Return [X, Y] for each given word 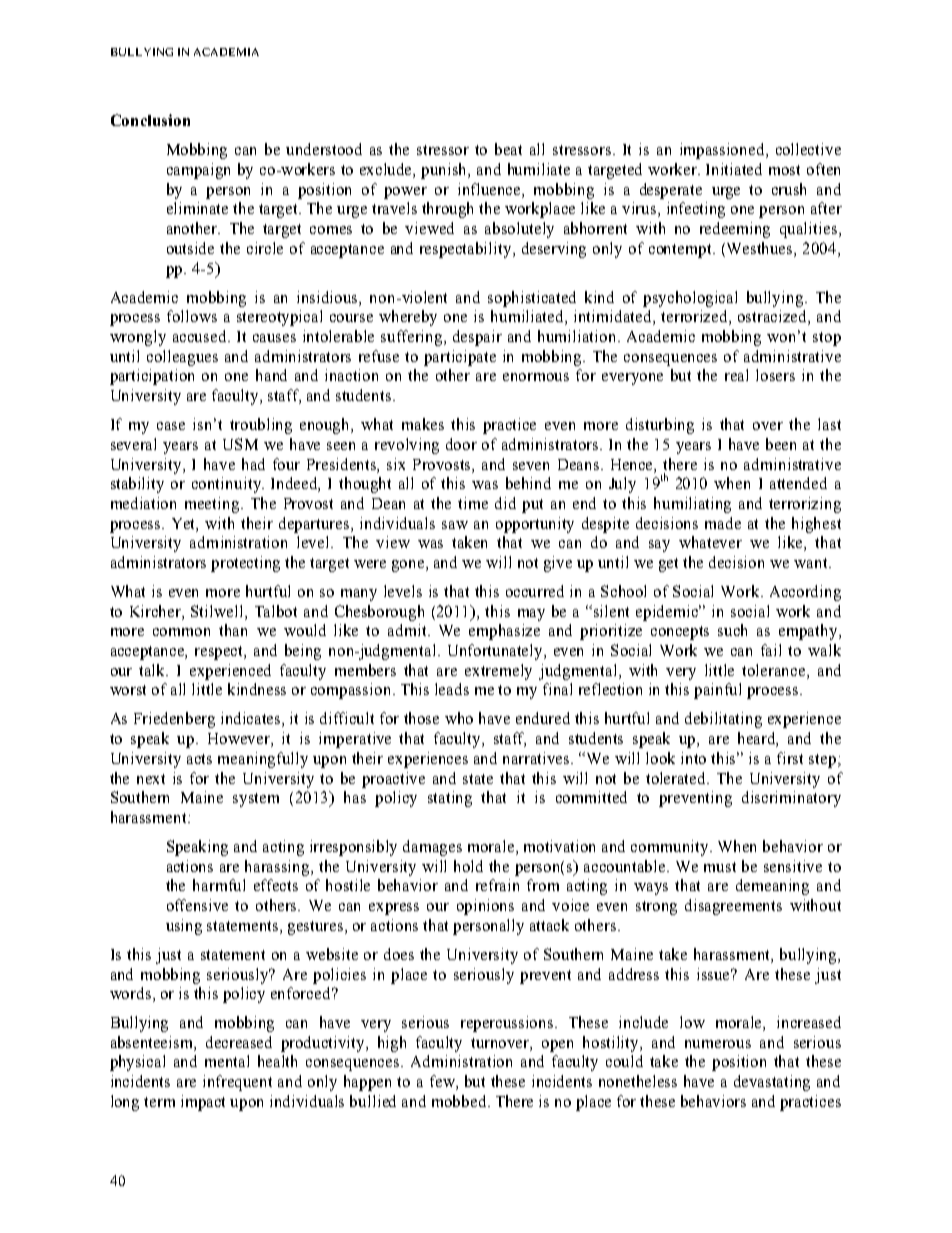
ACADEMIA [226, 52]
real [736, 375]
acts [199, 759]
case [171, 426]
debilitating [723, 720]
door [461, 444]
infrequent [237, 1083]
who [459, 718]
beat [508, 149]
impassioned [723, 151]
